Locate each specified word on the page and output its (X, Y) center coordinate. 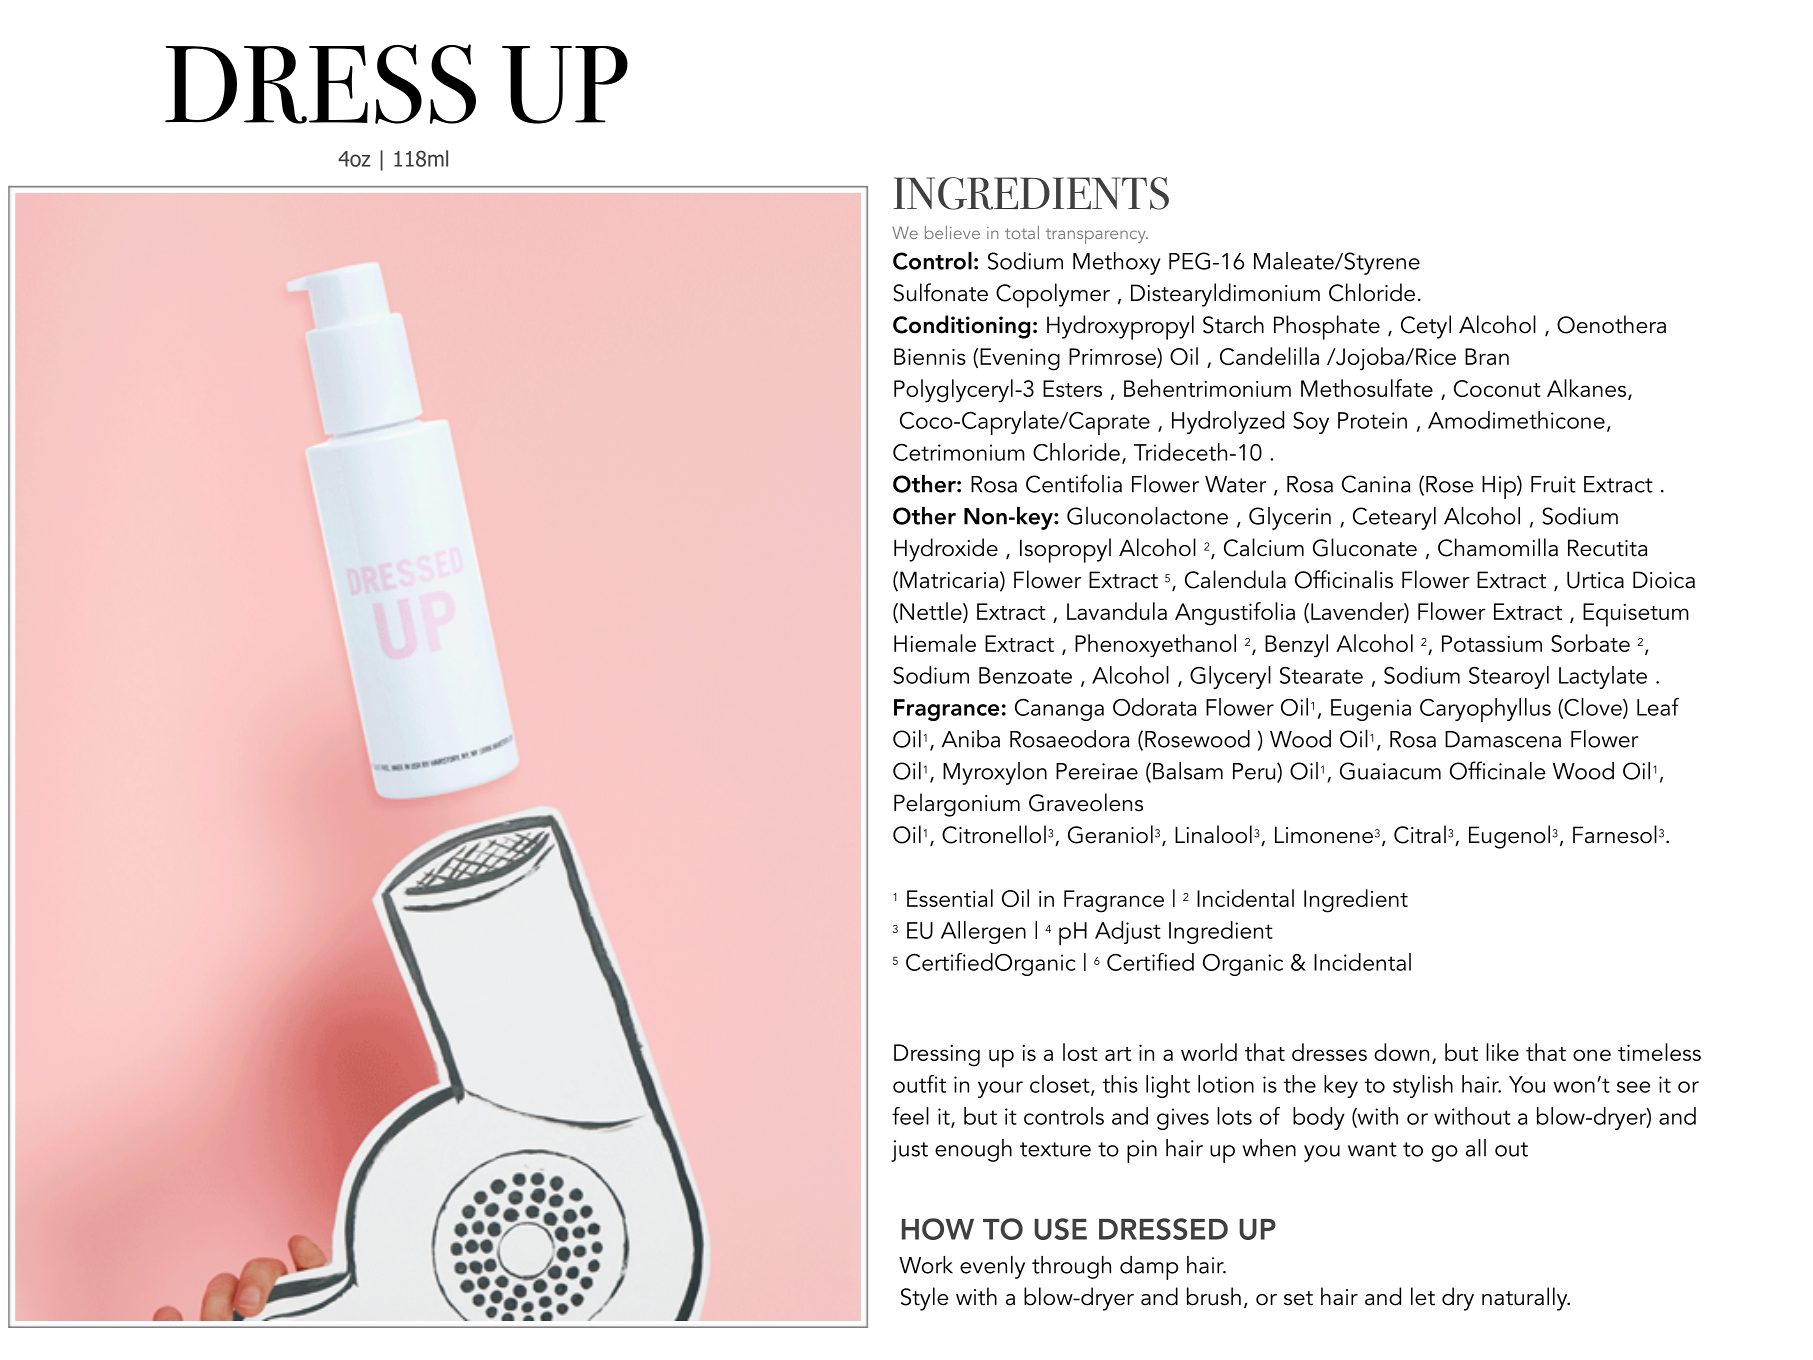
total (1022, 232)
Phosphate (1327, 327)
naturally (1526, 1299)
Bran (1487, 356)
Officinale (1497, 770)
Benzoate (1025, 675)
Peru (1255, 772)
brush (1214, 1296)
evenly (992, 1267)
